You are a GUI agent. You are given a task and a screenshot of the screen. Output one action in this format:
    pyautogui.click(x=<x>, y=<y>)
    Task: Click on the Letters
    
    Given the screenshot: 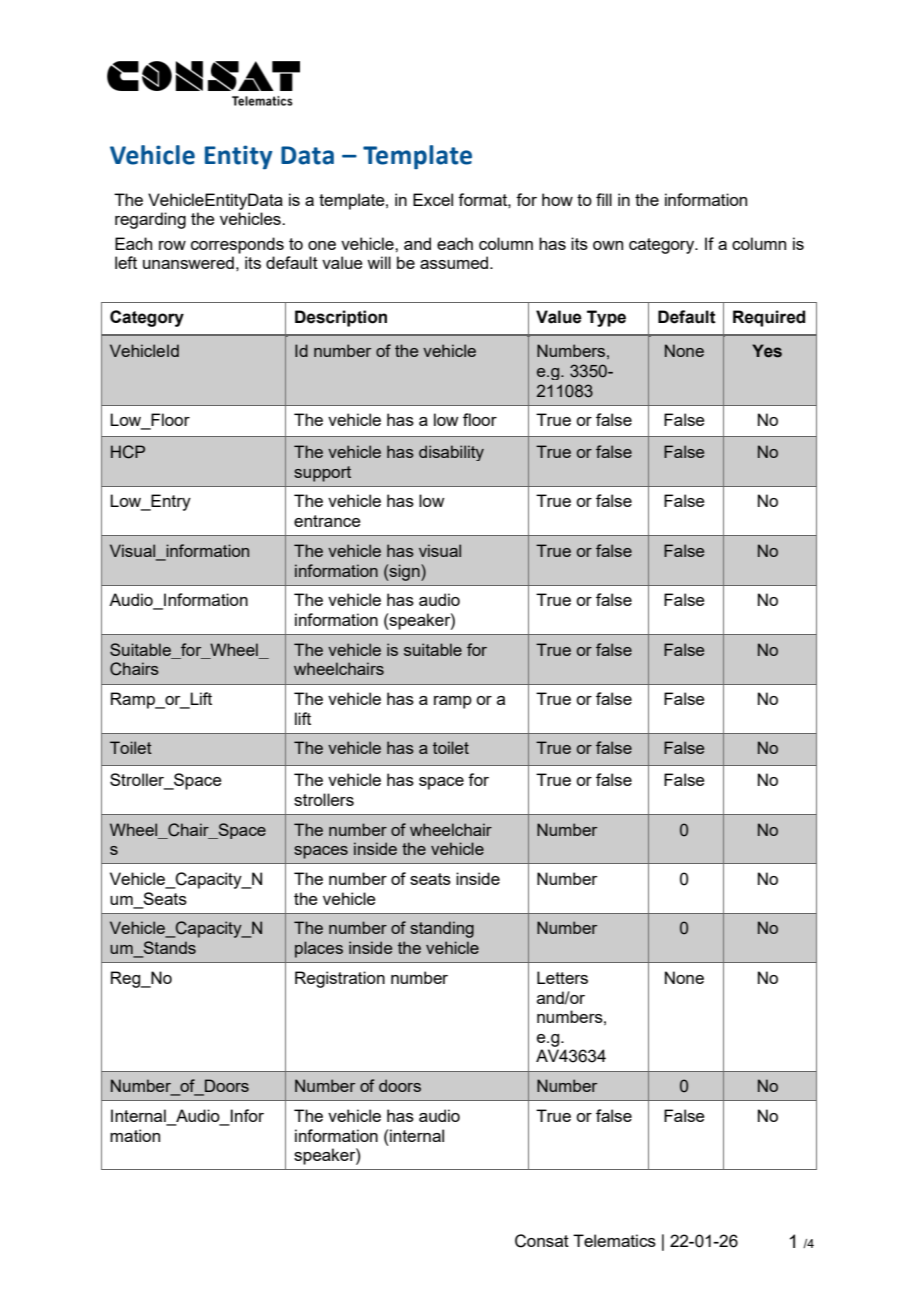 What is the action you would take?
    pyautogui.click(x=562, y=977)
